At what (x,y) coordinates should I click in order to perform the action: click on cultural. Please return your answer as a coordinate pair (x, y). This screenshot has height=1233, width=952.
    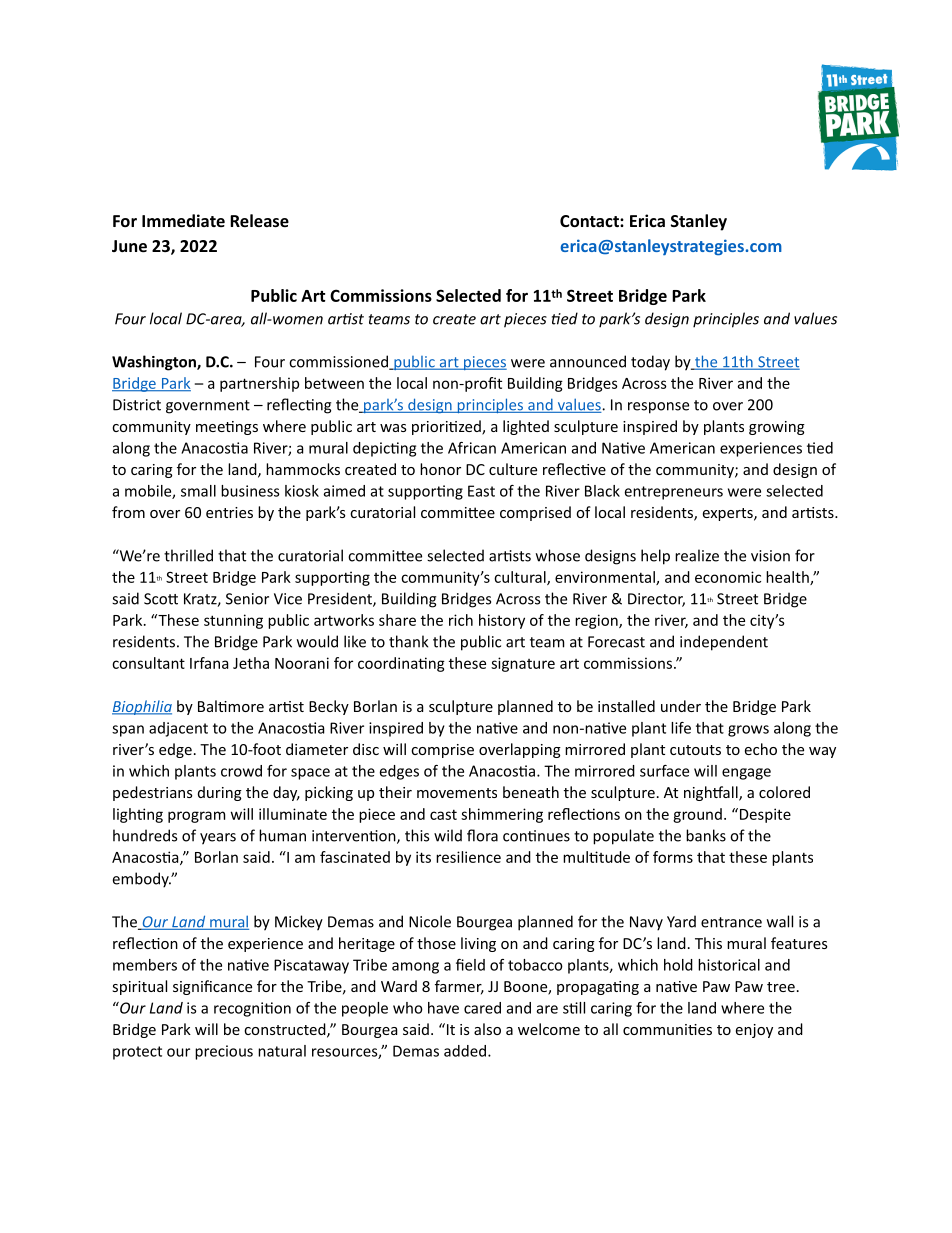
    Looking at the image, I should click on (521, 578).
